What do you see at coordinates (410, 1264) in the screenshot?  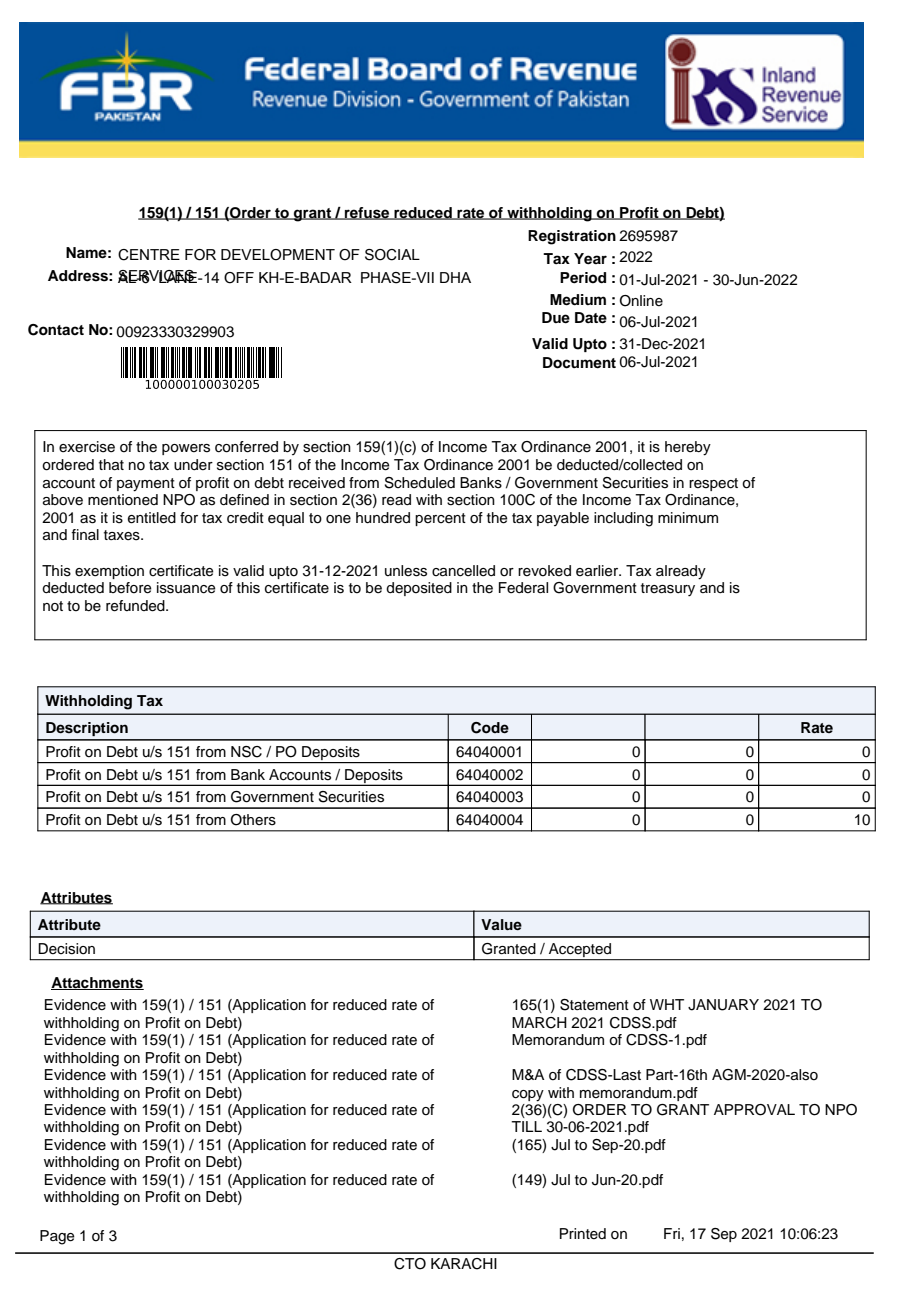 I see `CTO` at bounding box center [410, 1264].
